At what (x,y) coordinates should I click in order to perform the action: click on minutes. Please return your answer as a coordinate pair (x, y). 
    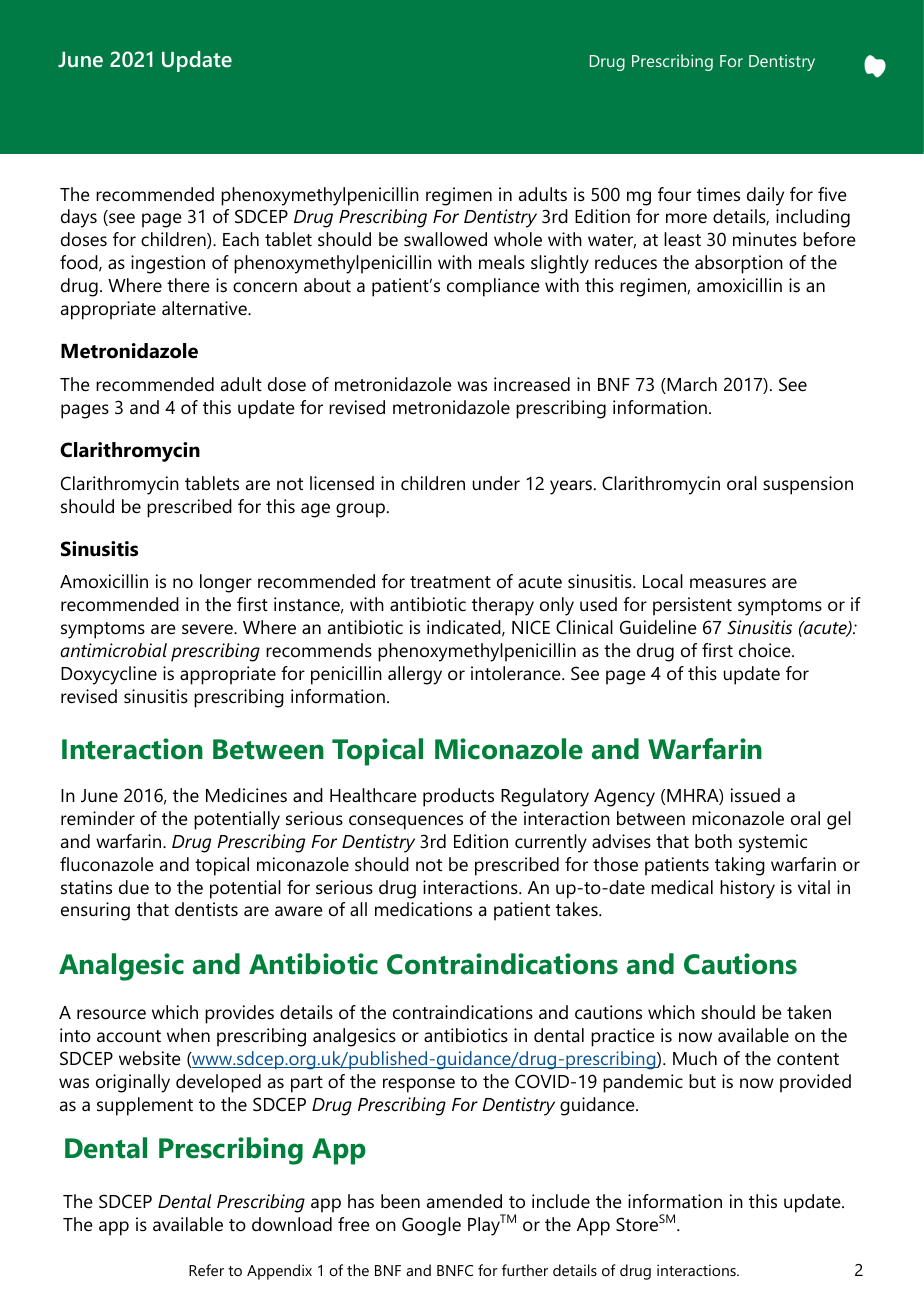
    Looking at the image, I should click on (765, 239).
